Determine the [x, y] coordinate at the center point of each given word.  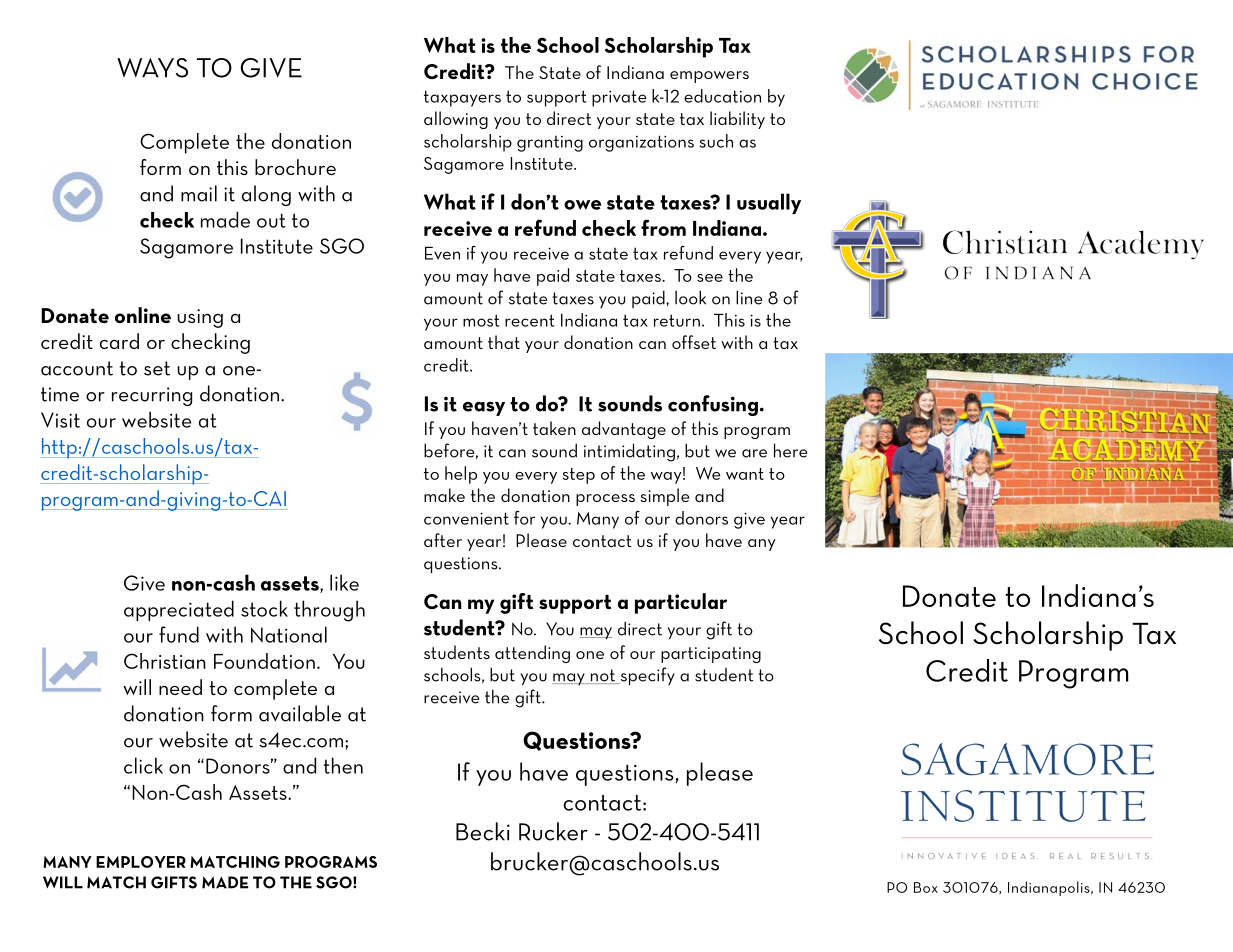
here [790, 450]
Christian [165, 661]
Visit [60, 420]
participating [711, 655]
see [710, 278]
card [119, 341]
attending [532, 654]
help [461, 475]
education [722, 96]
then [343, 765]
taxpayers [462, 98]
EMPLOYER [141, 862]
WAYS [152, 68]
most [481, 320]
